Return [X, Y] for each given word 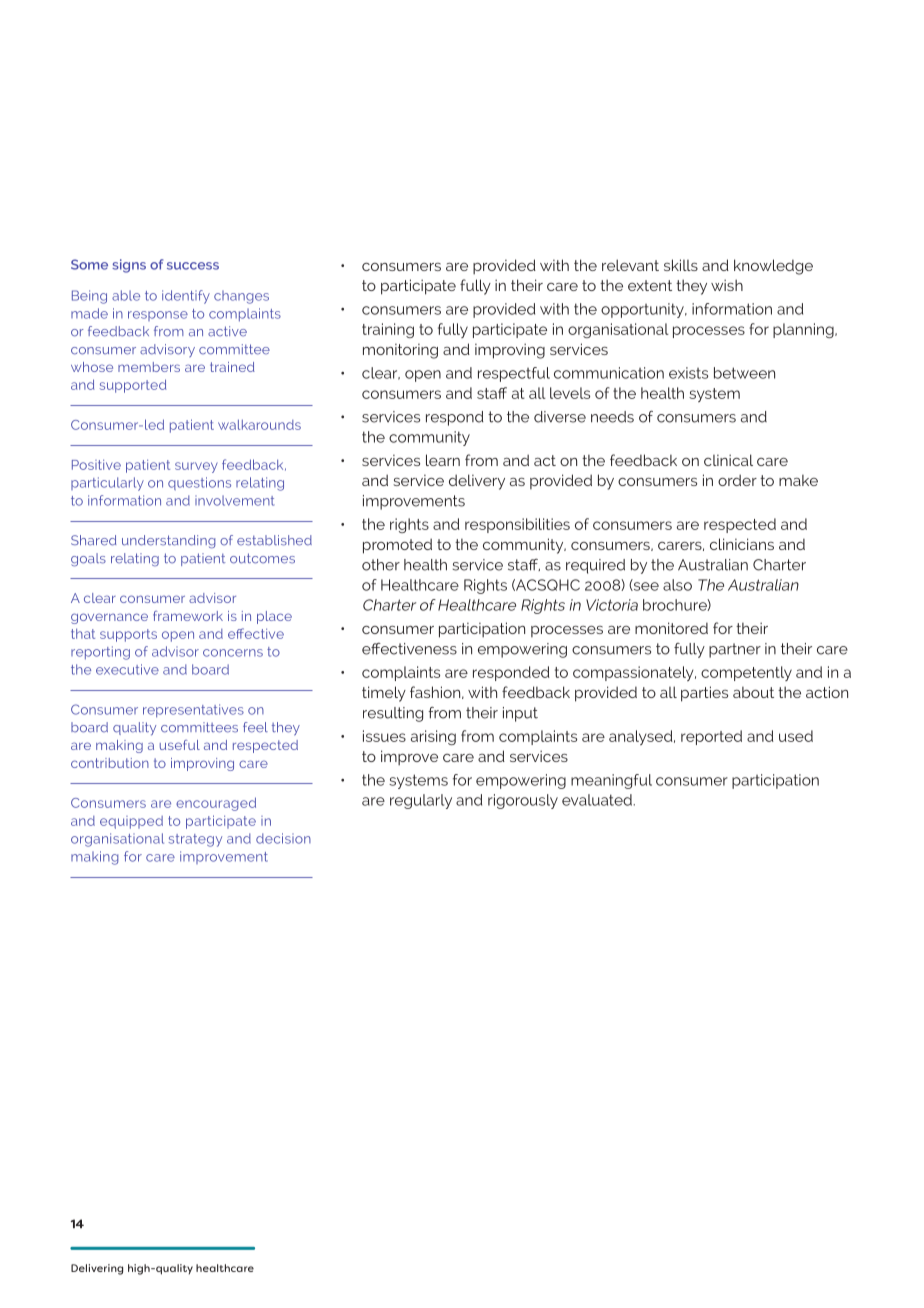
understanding [169, 542]
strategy [195, 840]
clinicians [742, 544]
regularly [421, 801]
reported [711, 737]
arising [433, 737]
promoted [397, 546]
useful [180, 745]
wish [727, 285]
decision [283, 838]
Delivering [97, 1269]
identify [186, 297]
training [388, 330]
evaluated [598, 800]
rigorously [523, 801]
